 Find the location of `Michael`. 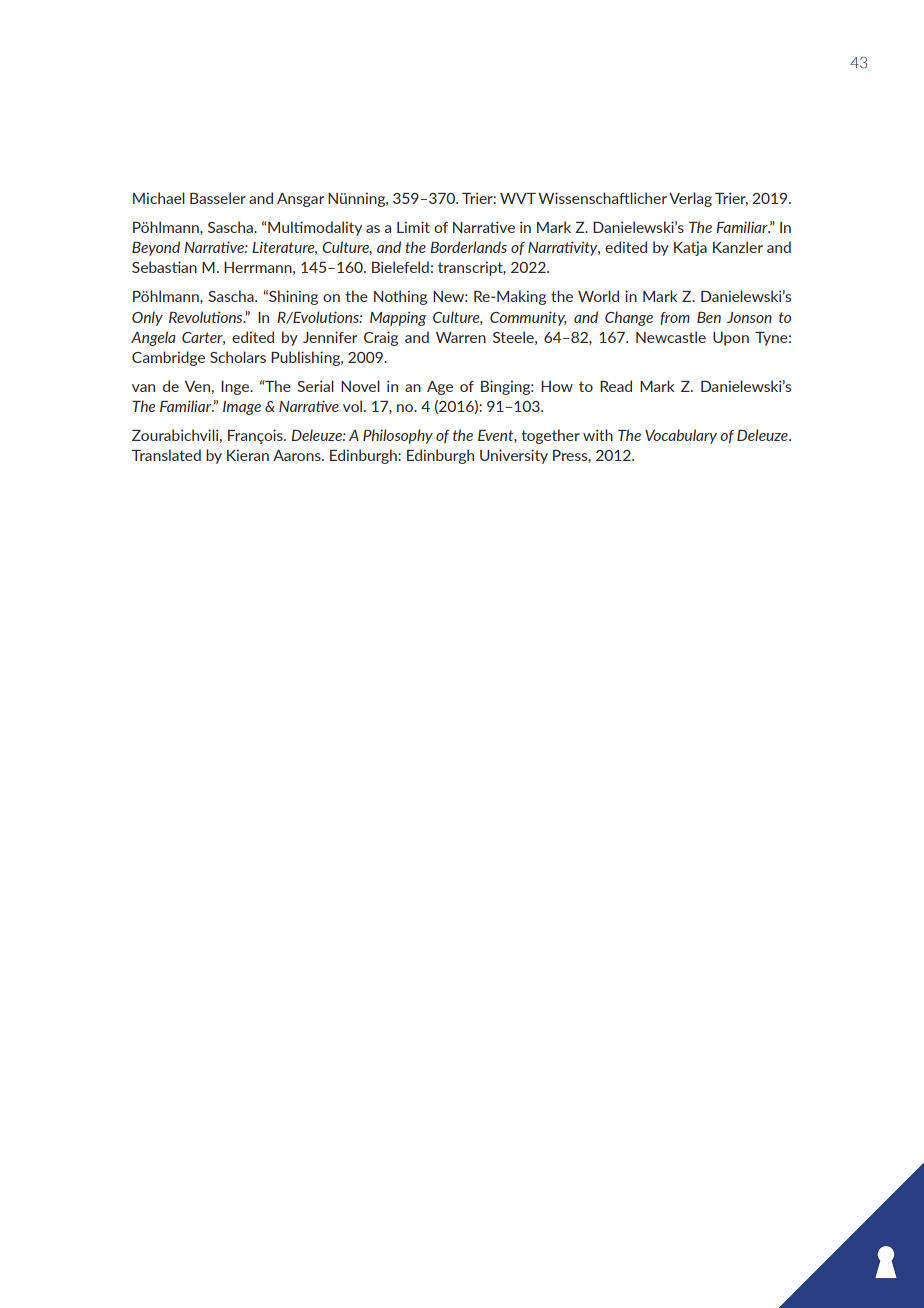

Michael is located at coordinates (159, 198).
